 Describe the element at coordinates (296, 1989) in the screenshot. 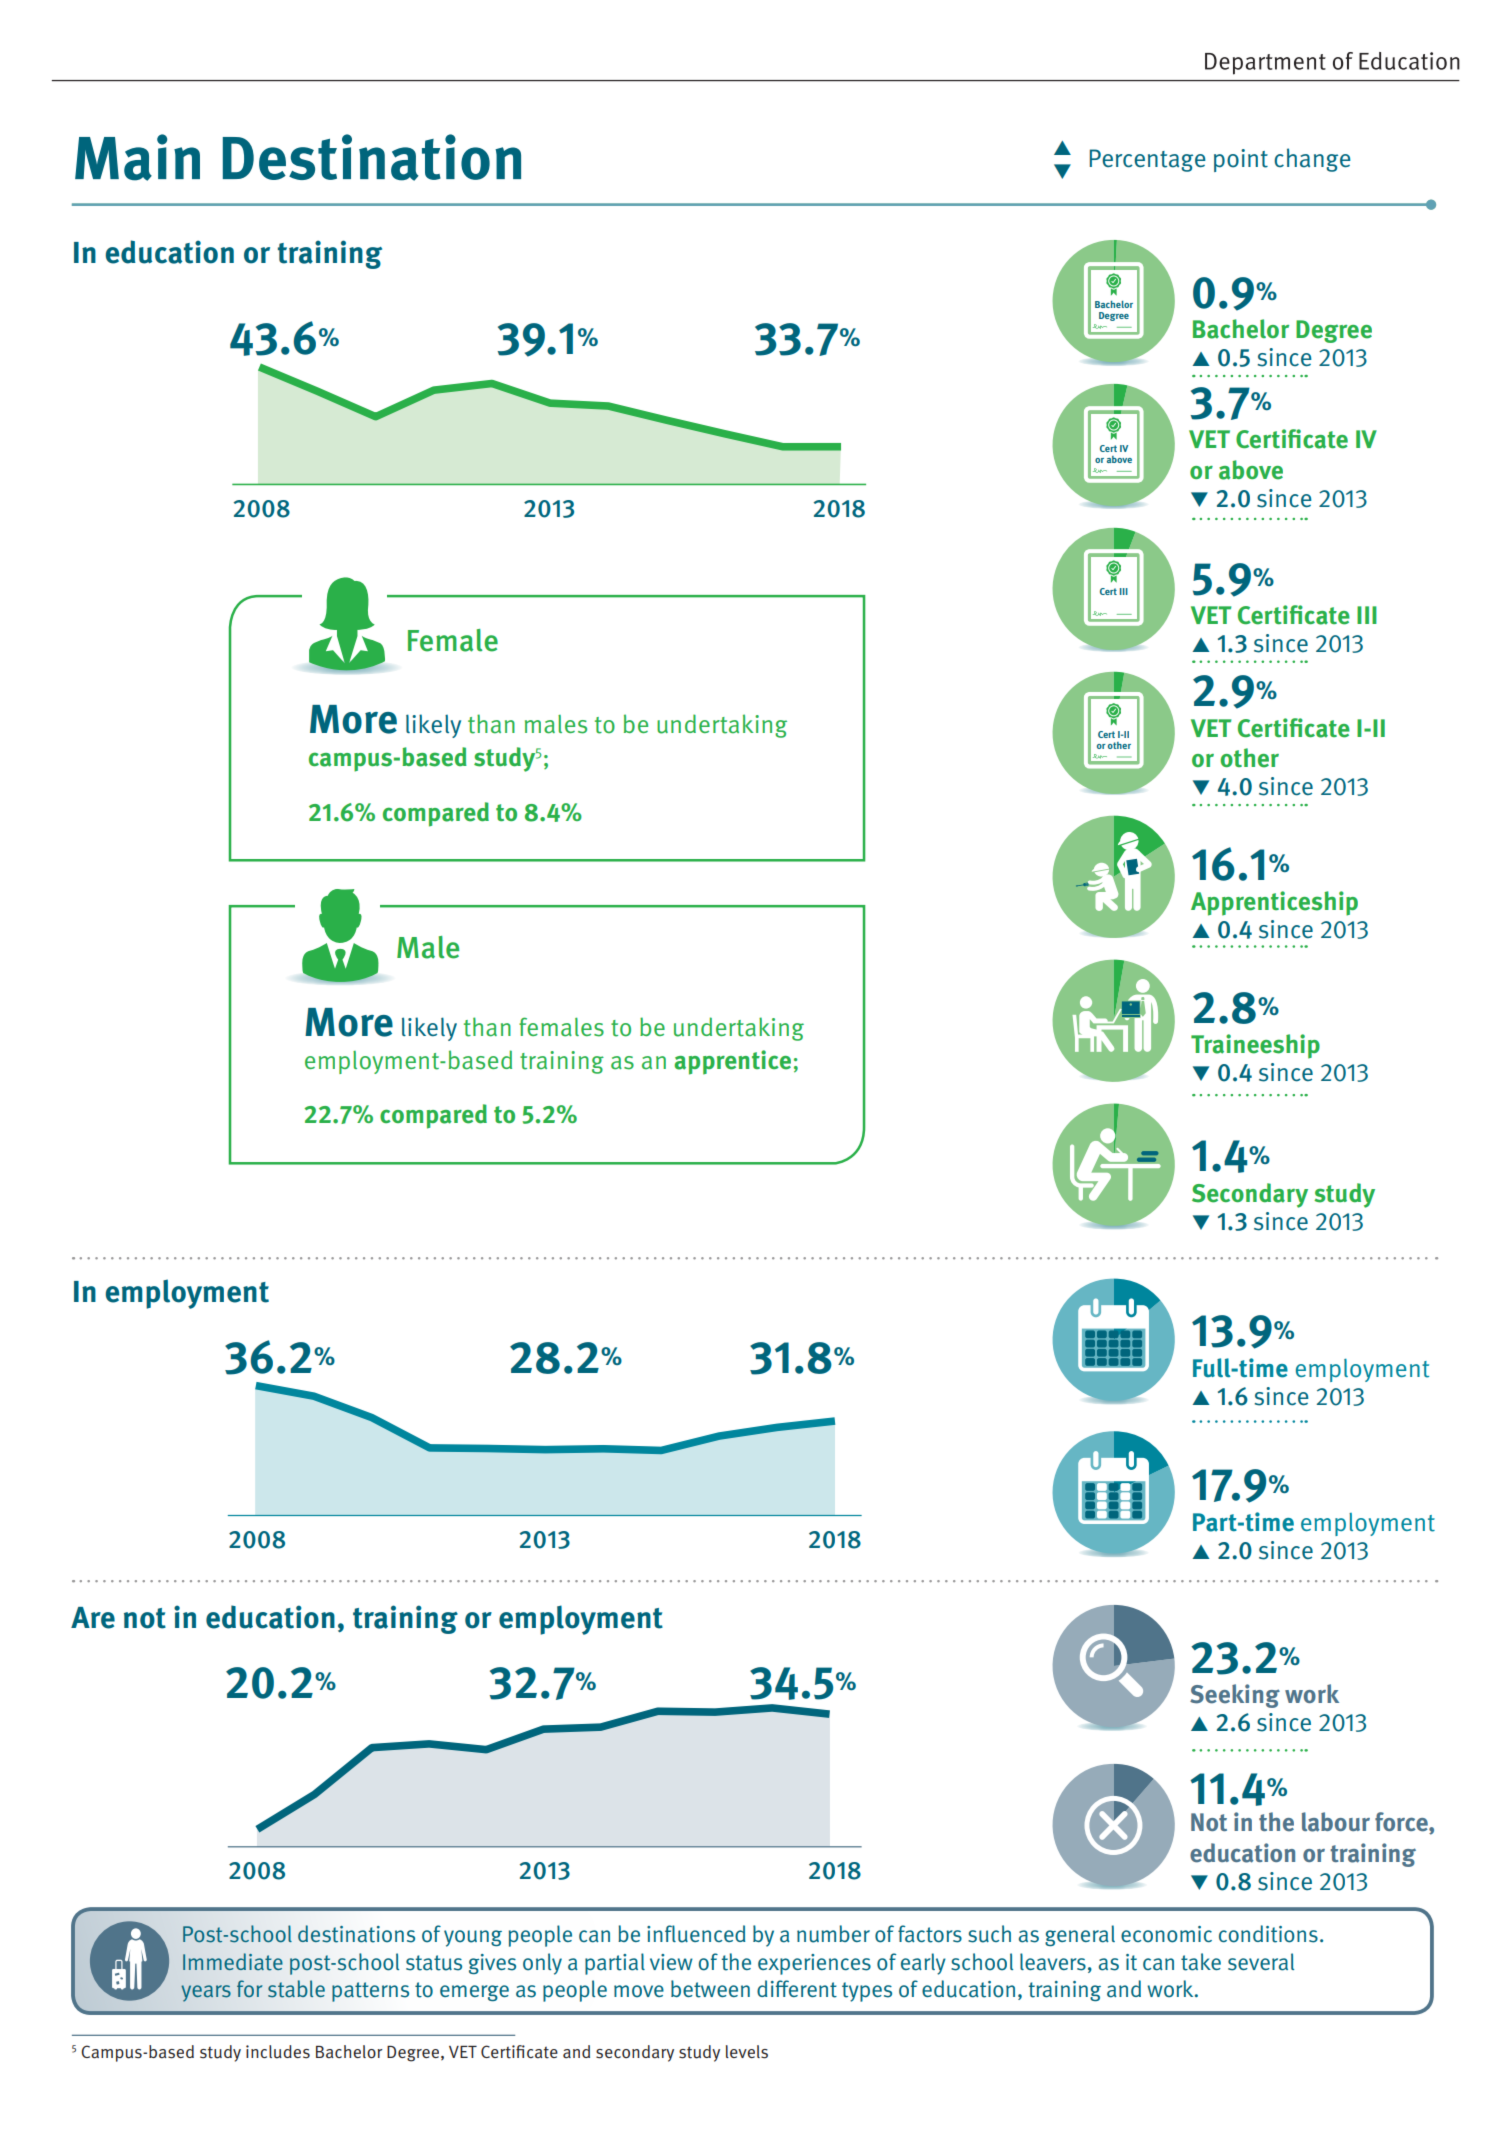

I see `stable` at that location.
